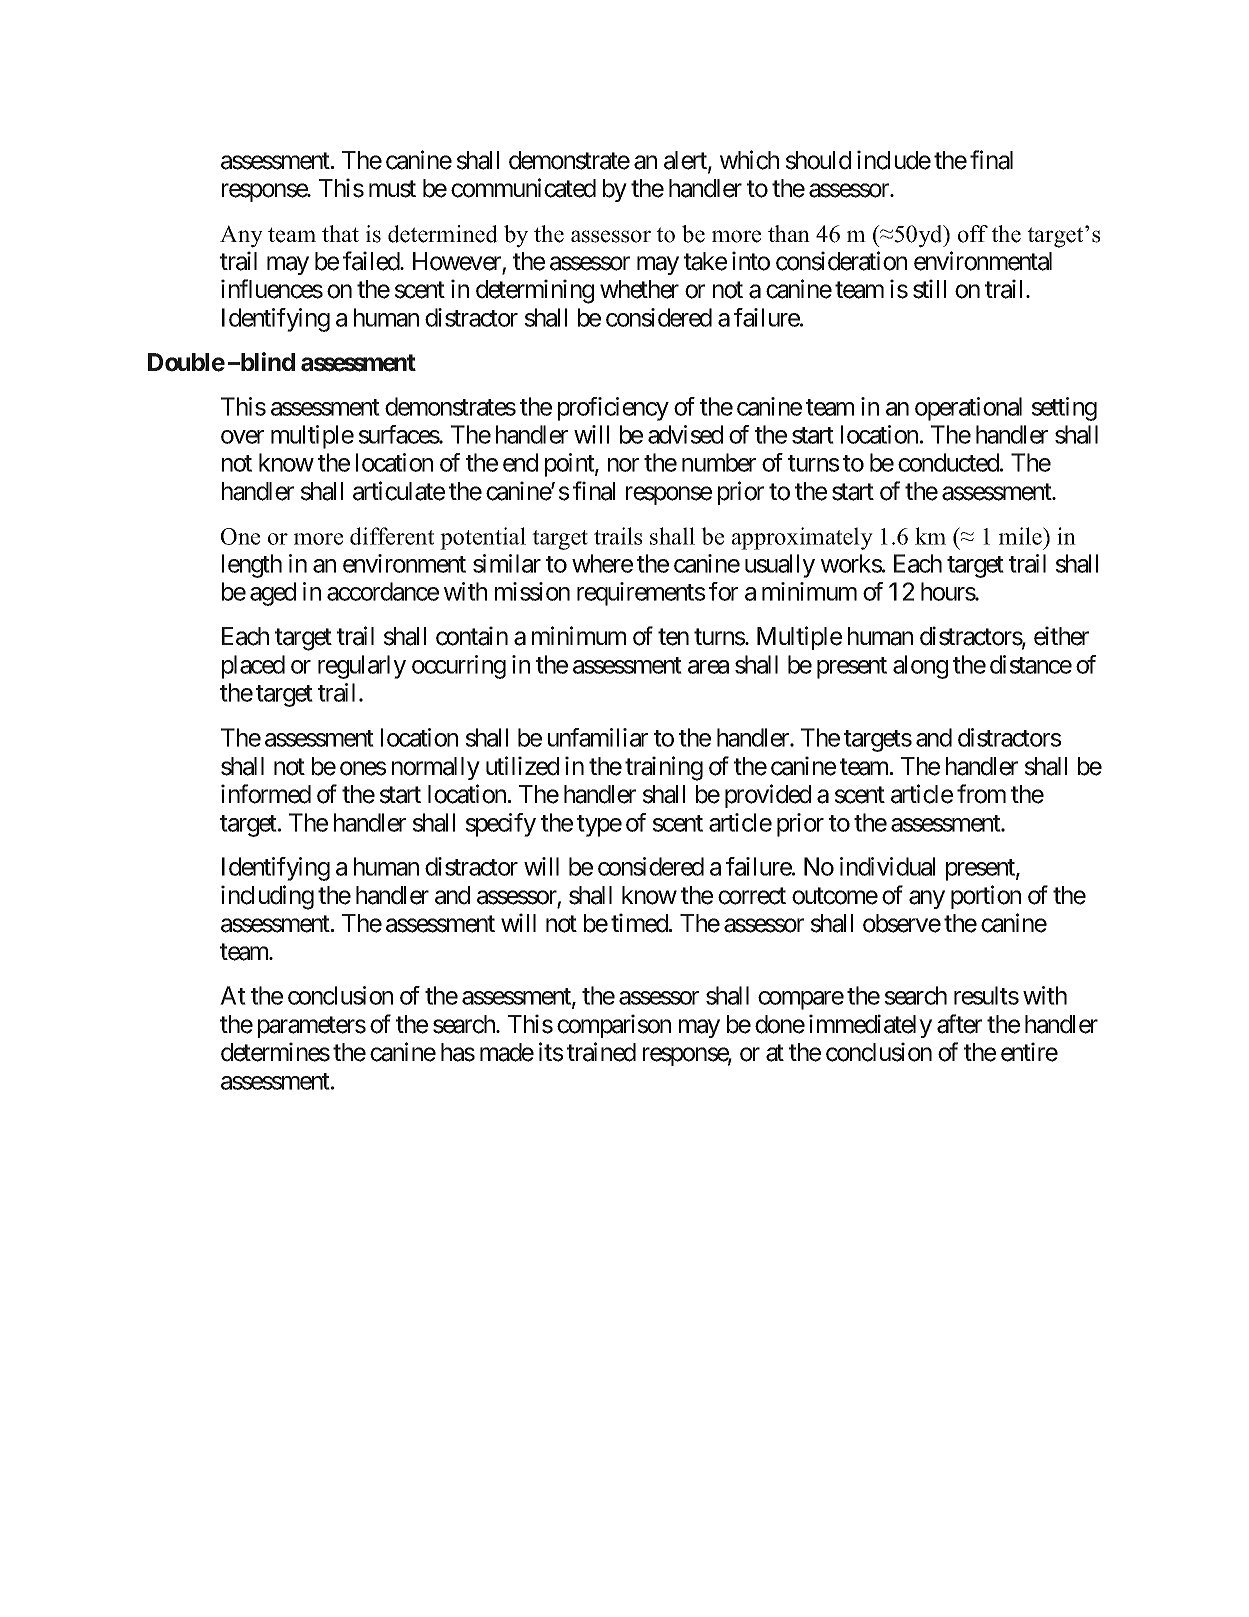 The width and height of the page is (1249, 1617). Describe the element at coordinates (973, 234) in the page. I see `off` at that location.
